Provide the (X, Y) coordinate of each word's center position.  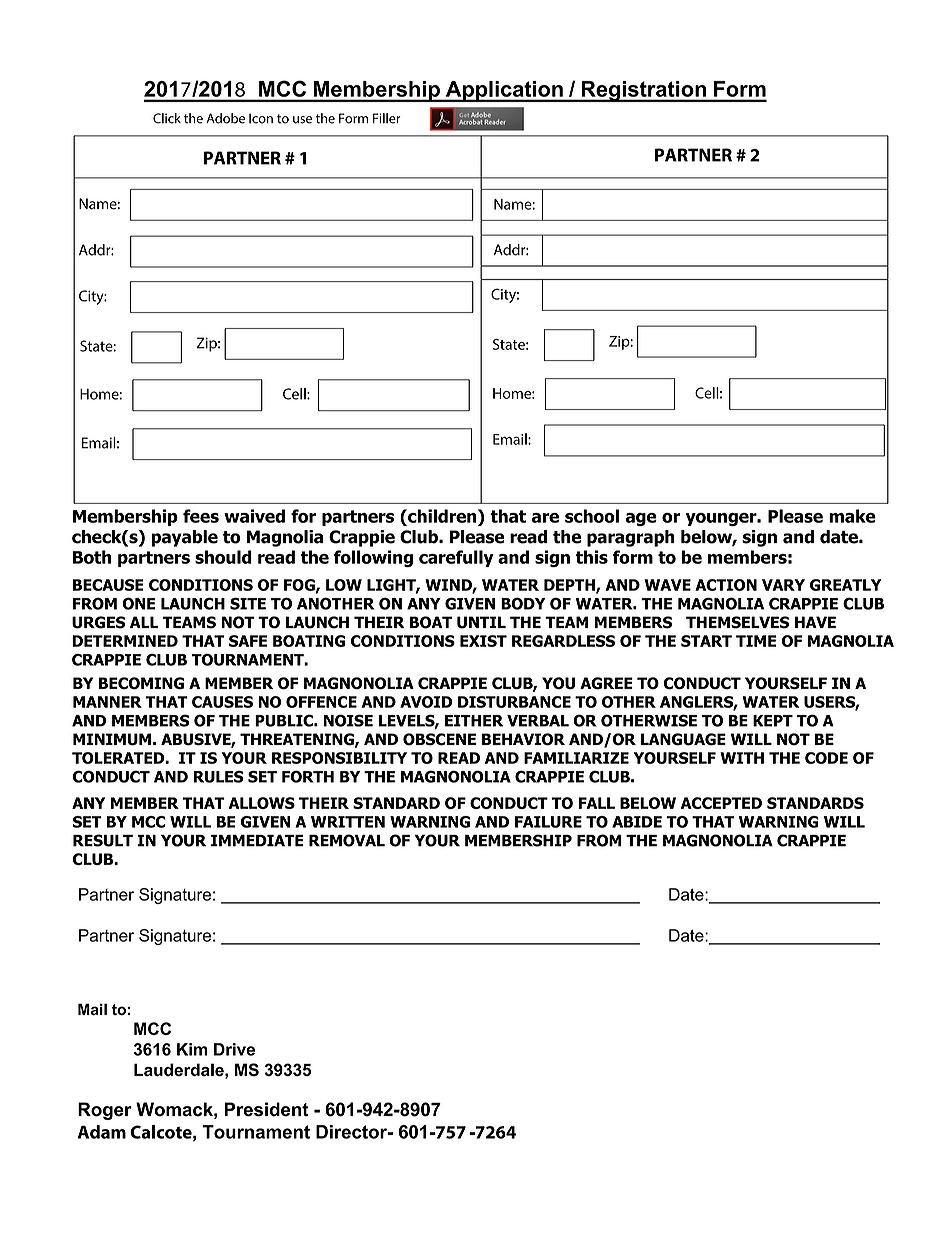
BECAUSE (108, 585)
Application (504, 91)
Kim (192, 1049)
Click (167, 118)
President (267, 1109)
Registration (643, 91)
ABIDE (637, 822)
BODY (523, 603)
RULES (218, 777)
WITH (742, 758)
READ (459, 758)
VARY (783, 585)
